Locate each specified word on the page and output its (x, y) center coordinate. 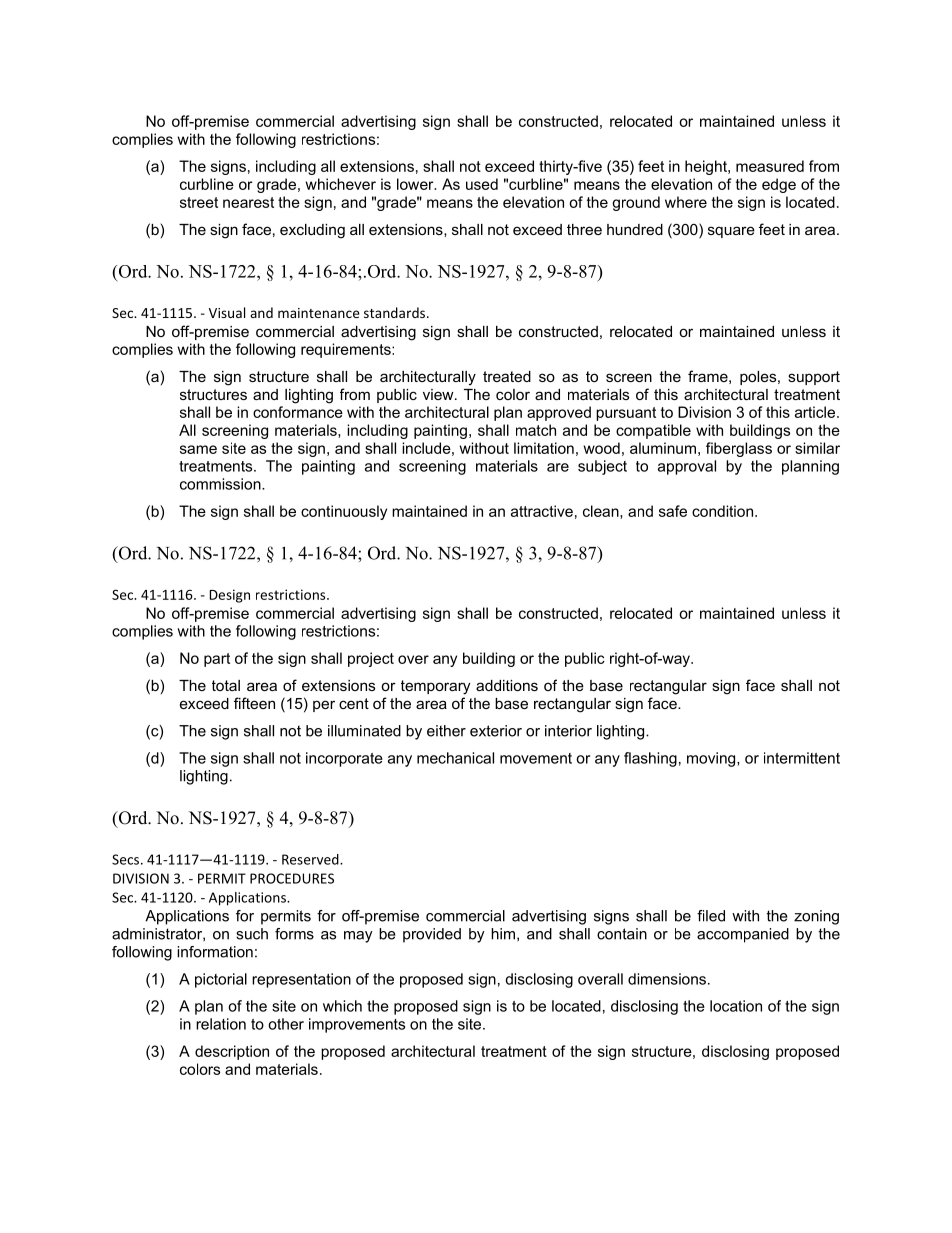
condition (722, 511)
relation (221, 1024)
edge (779, 185)
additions (507, 685)
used (482, 184)
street (199, 202)
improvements (357, 1025)
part (217, 660)
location (736, 1006)
